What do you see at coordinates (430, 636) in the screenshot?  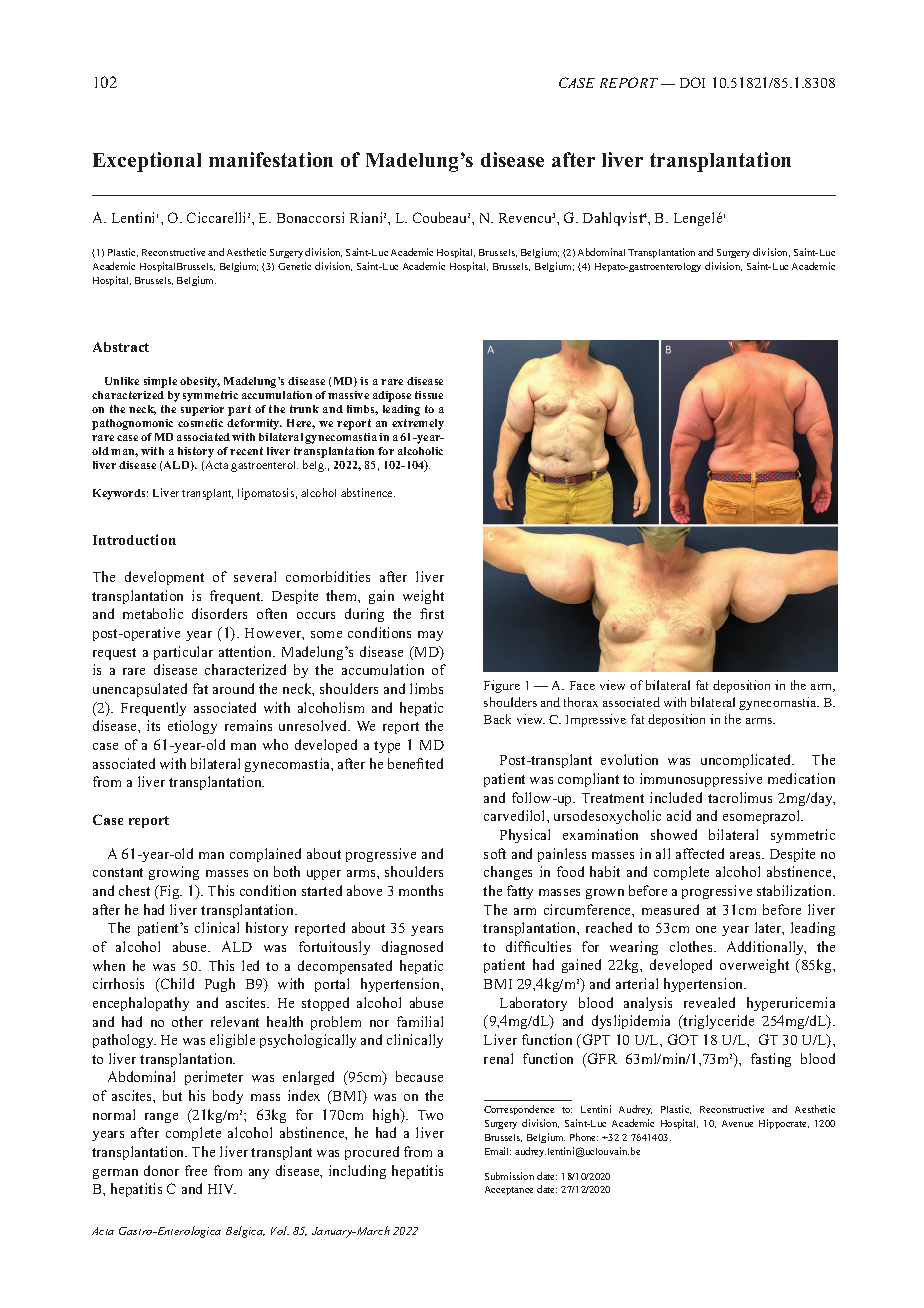 I see `may` at bounding box center [430, 636].
